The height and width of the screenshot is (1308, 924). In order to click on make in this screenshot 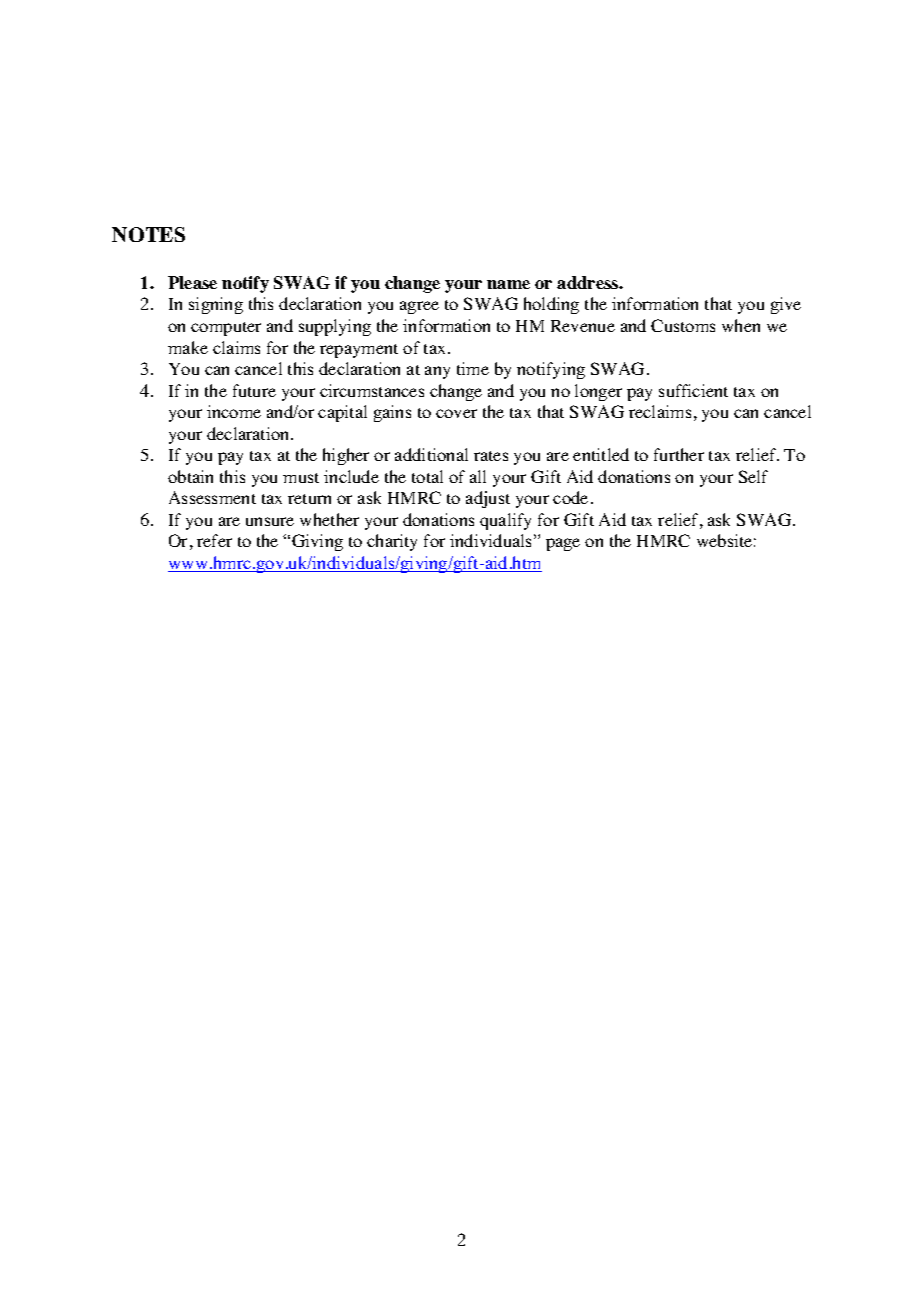, I will do `click(188, 347)`.
